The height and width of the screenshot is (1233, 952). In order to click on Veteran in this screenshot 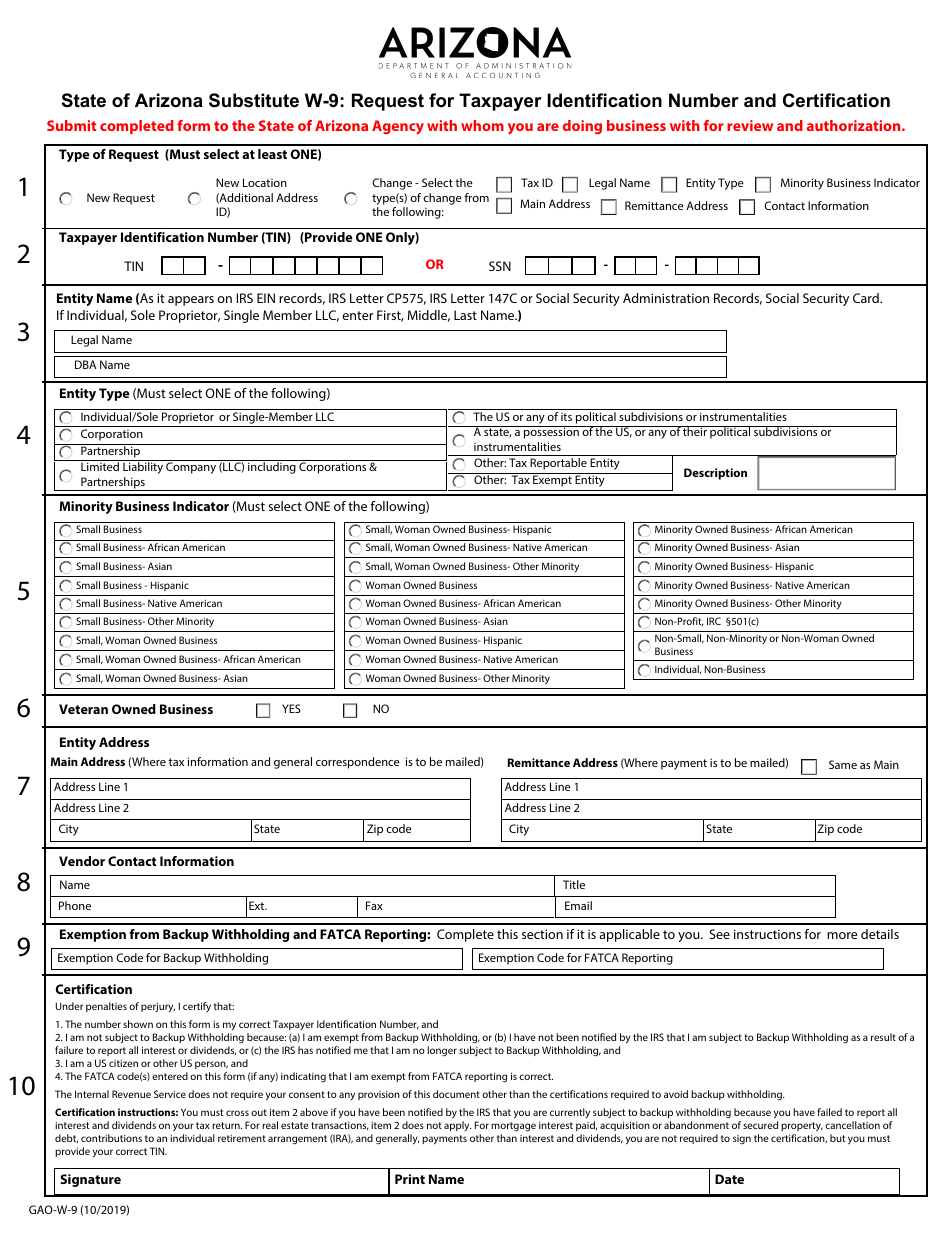, I will do `click(83, 709)`.
